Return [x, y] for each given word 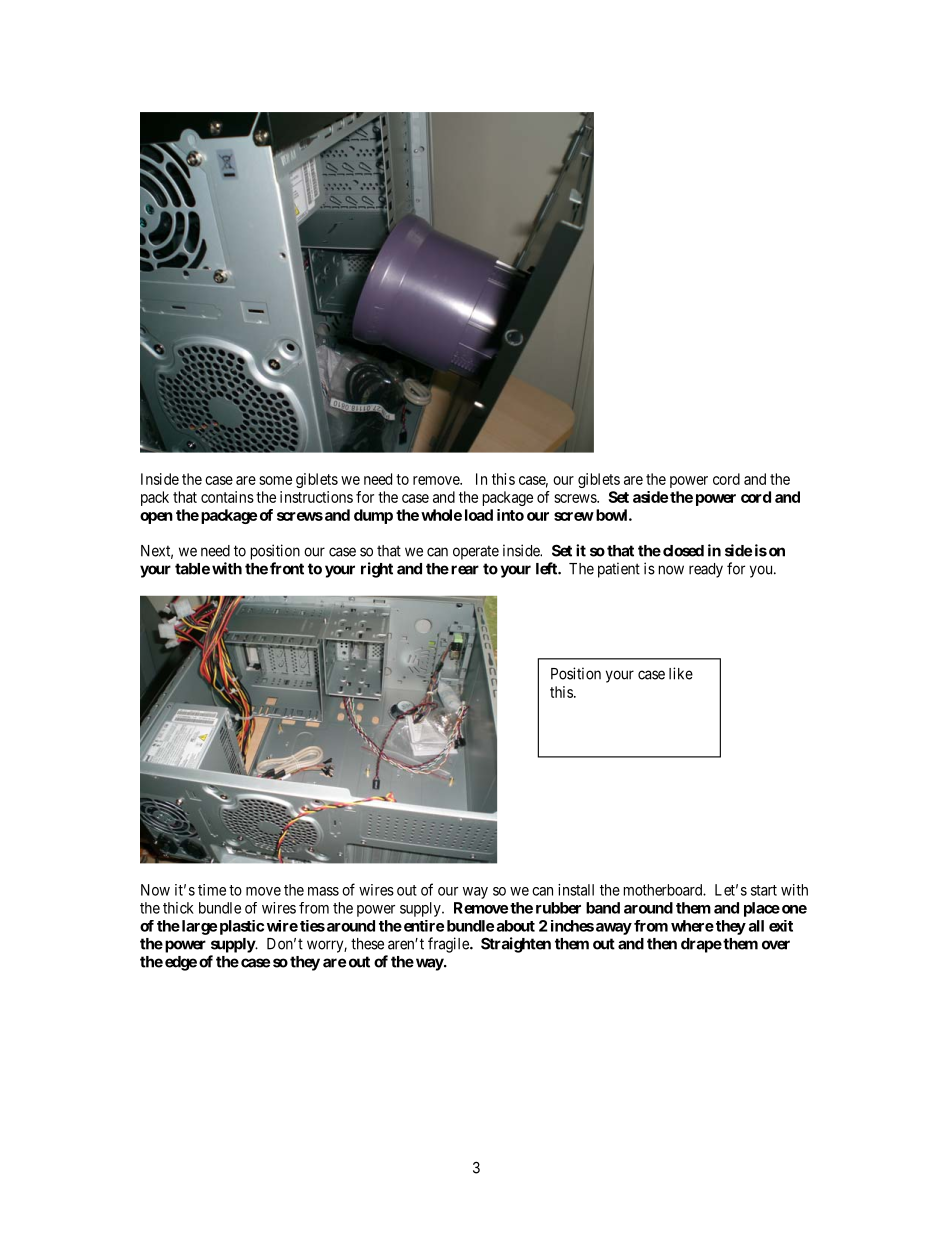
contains [227, 497]
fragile [449, 945]
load [479, 515]
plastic [242, 927]
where [692, 926]
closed [683, 551]
